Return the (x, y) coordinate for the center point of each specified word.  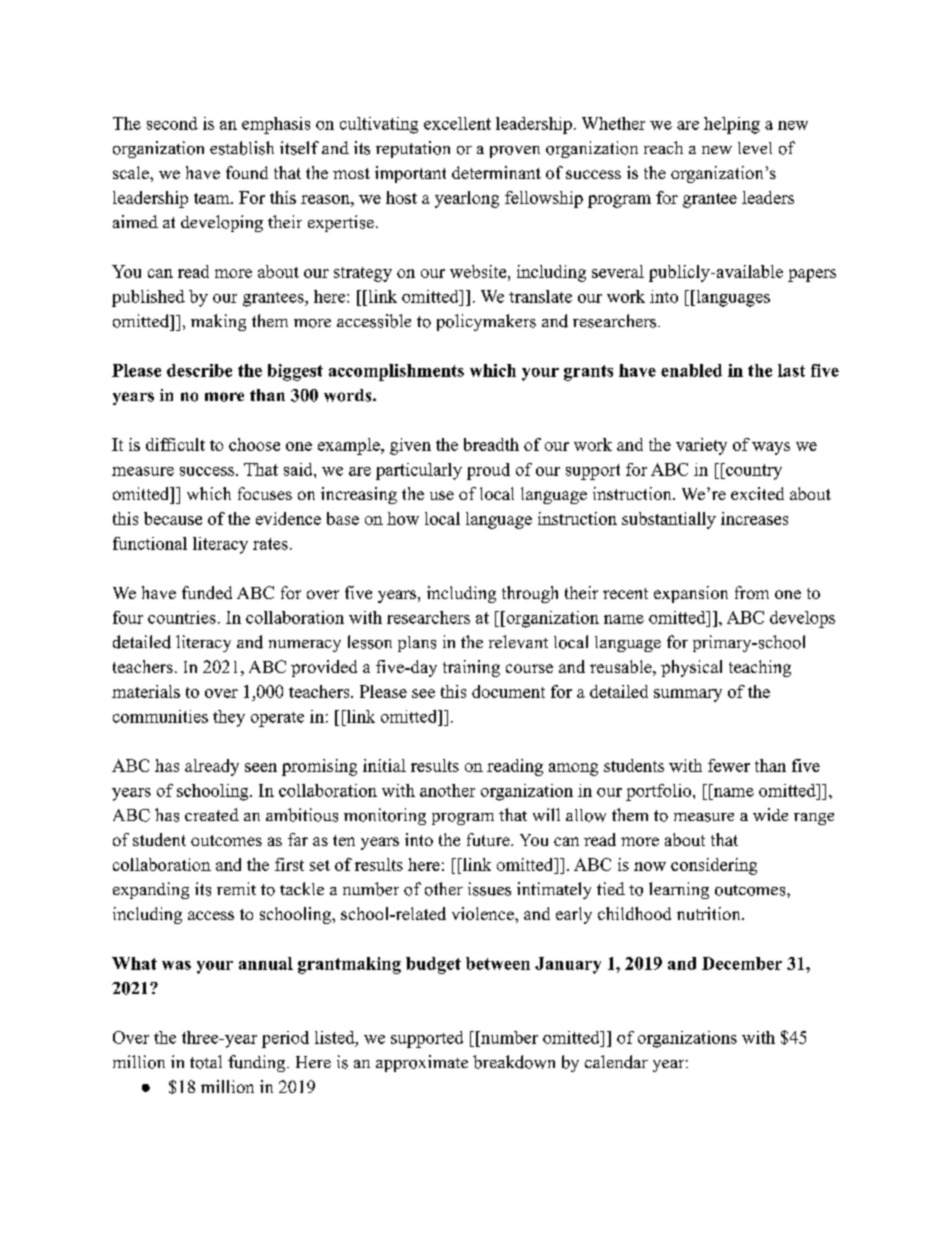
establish (242, 148)
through (530, 594)
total (206, 1062)
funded (207, 592)
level (755, 148)
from (752, 592)
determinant (496, 172)
